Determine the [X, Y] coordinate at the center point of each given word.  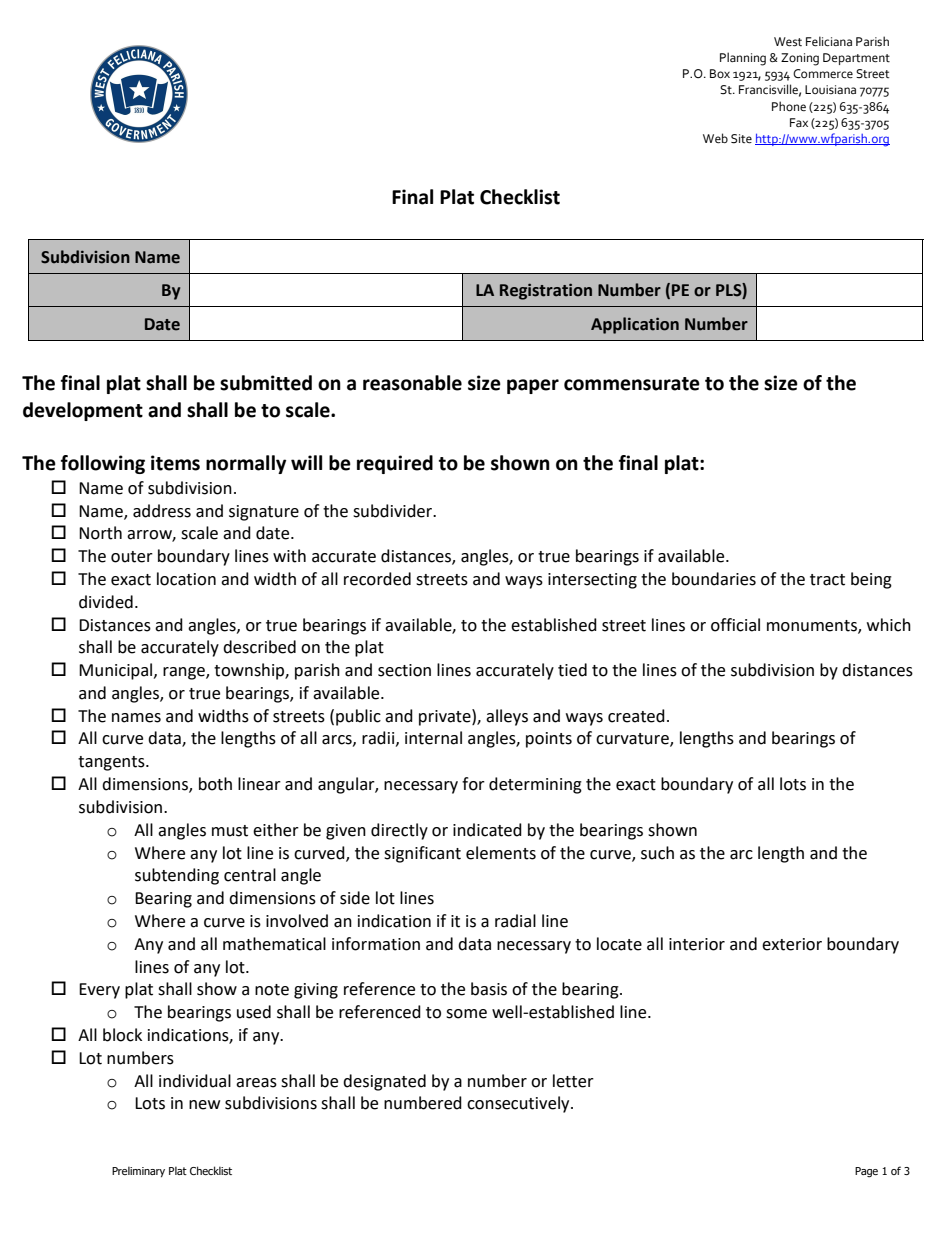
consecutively [519, 1104]
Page [866, 1172]
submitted [266, 383]
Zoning [800, 59]
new [204, 1105]
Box [720, 74]
